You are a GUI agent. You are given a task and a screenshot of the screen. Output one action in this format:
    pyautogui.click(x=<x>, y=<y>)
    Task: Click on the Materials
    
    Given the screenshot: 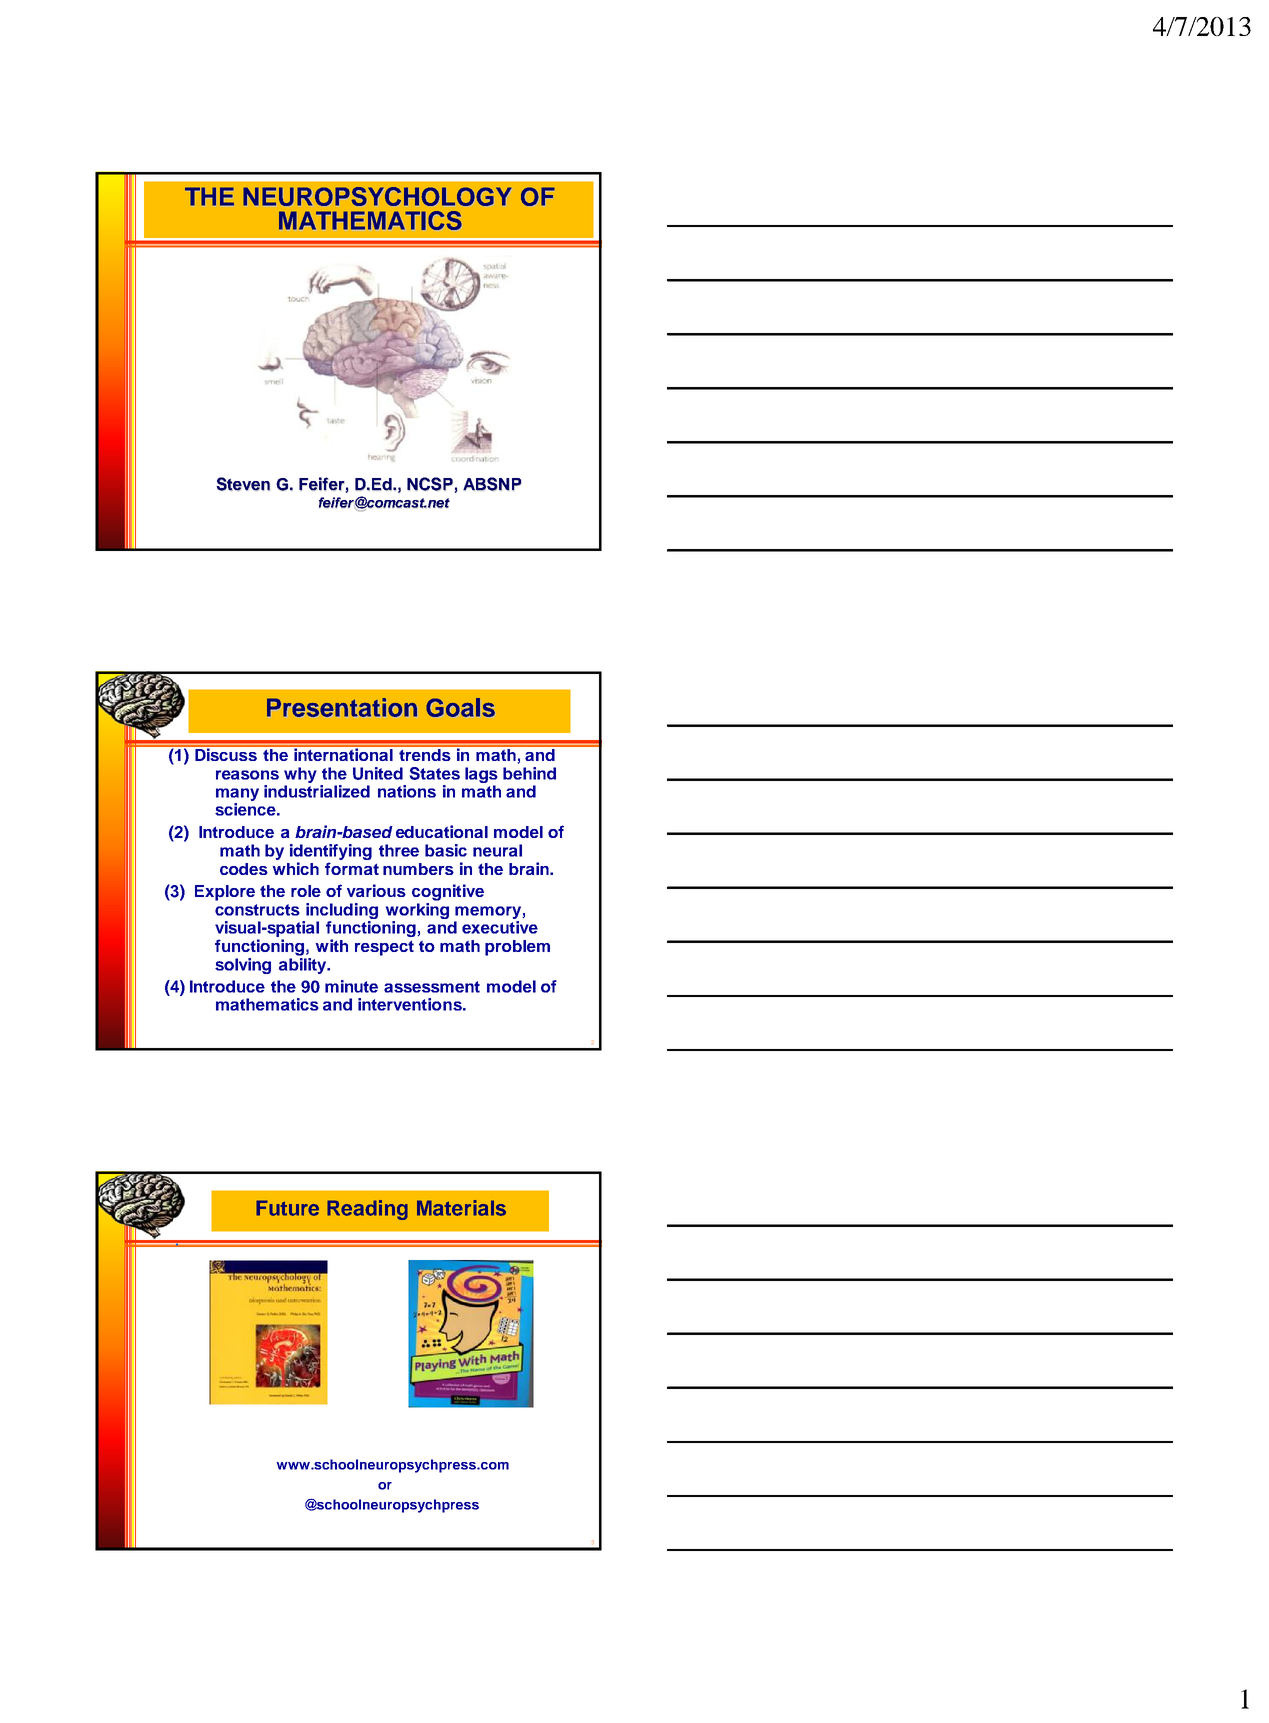 What is the action you would take?
    pyautogui.click(x=461, y=1208)
